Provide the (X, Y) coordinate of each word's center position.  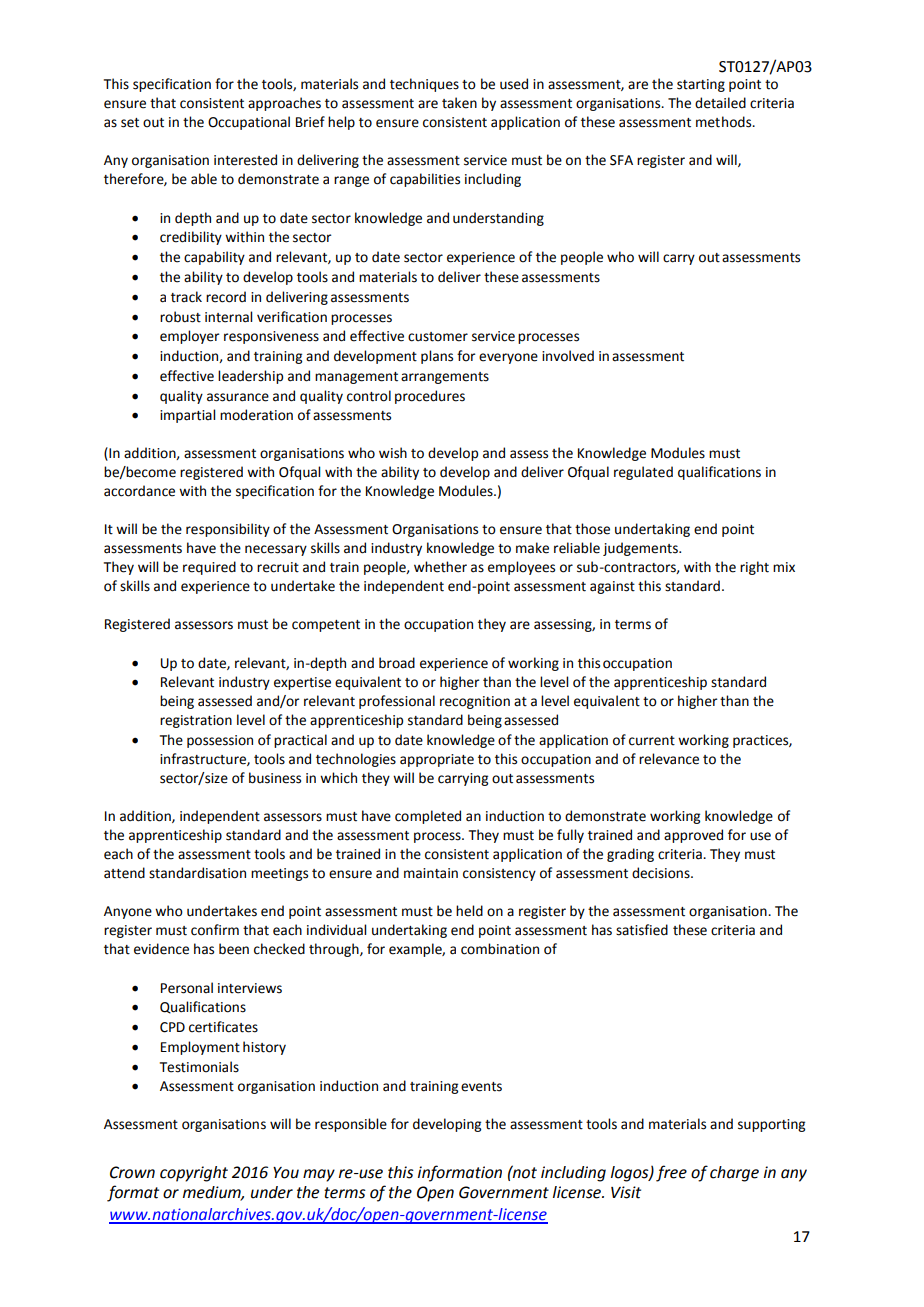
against (612, 587)
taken (459, 103)
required (209, 568)
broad (397, 663)
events (481, 1087)
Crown (132, 1172)
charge (734, 1174)
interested (245, 160)
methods (725, 122)
